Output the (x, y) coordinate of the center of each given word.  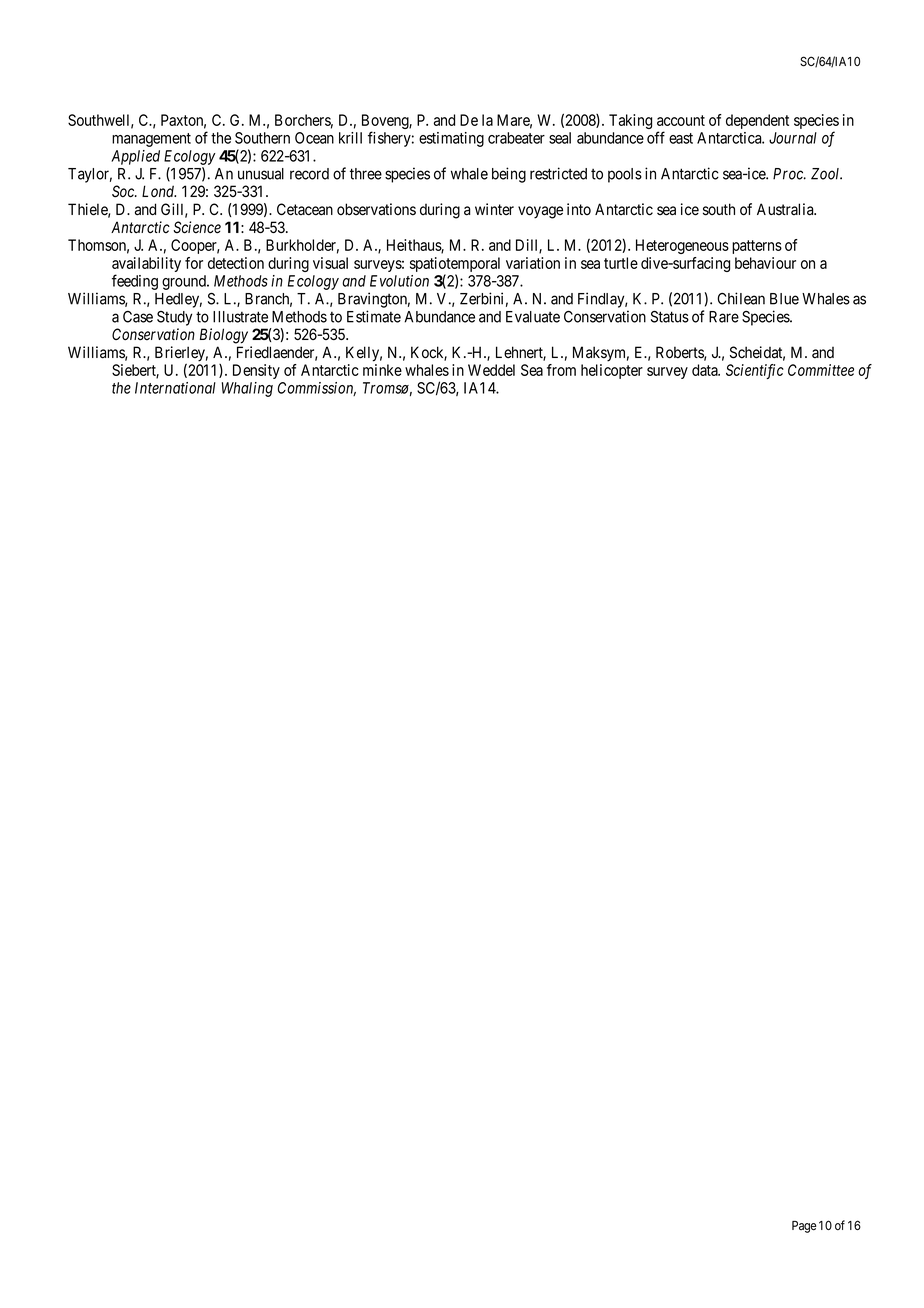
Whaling (247, 389)
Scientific (755, 371)
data (706, 370)
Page (804, 1227)
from (561, 370)
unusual (261, 174)
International (175, 388)
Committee (821, 370)
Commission (317, 389)
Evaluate (533, 317)
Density (256, 371)
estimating (451, 139)
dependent (757, 121)
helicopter (612, 371)
